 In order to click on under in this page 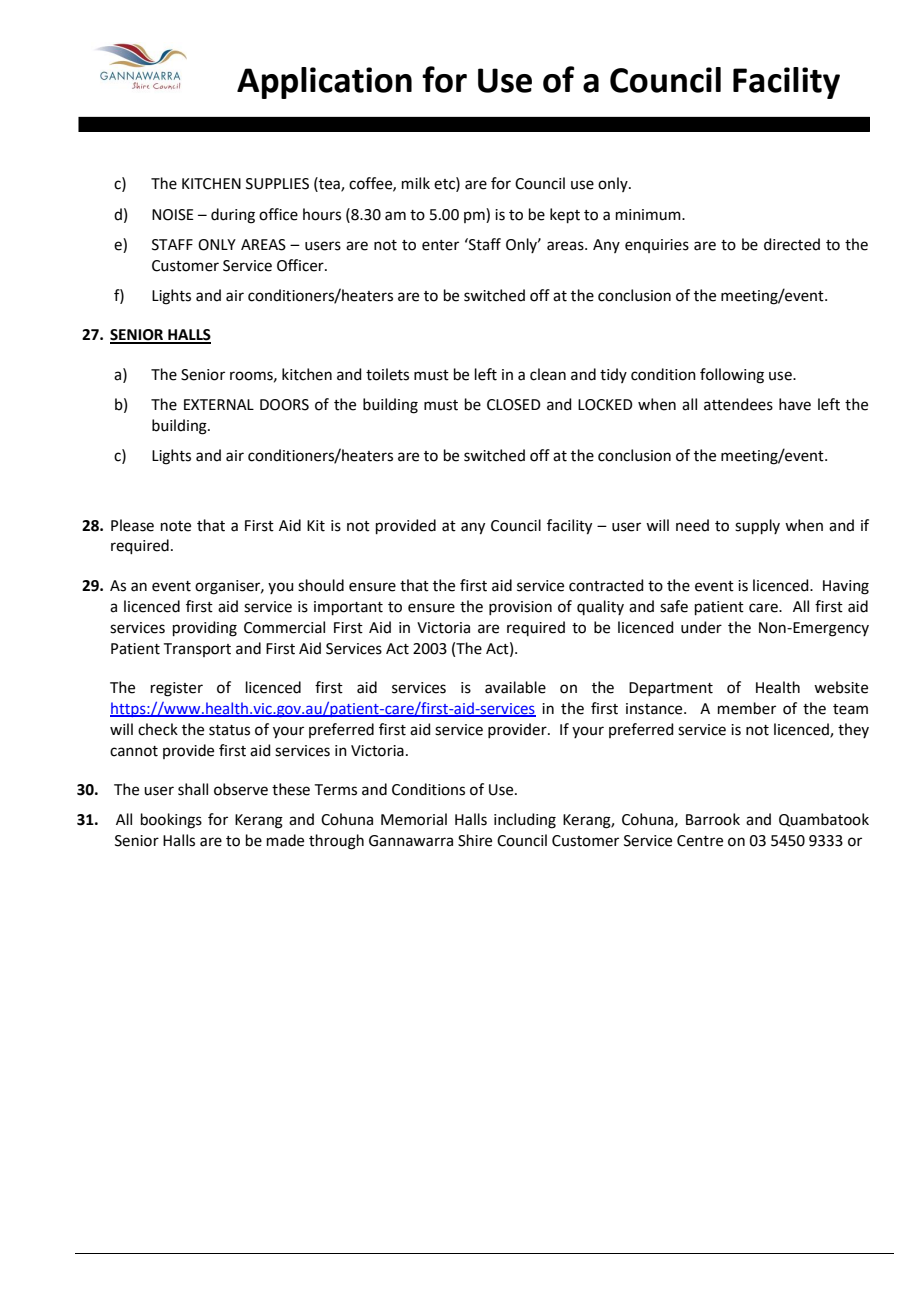, I will do `click(701, 627)`.
